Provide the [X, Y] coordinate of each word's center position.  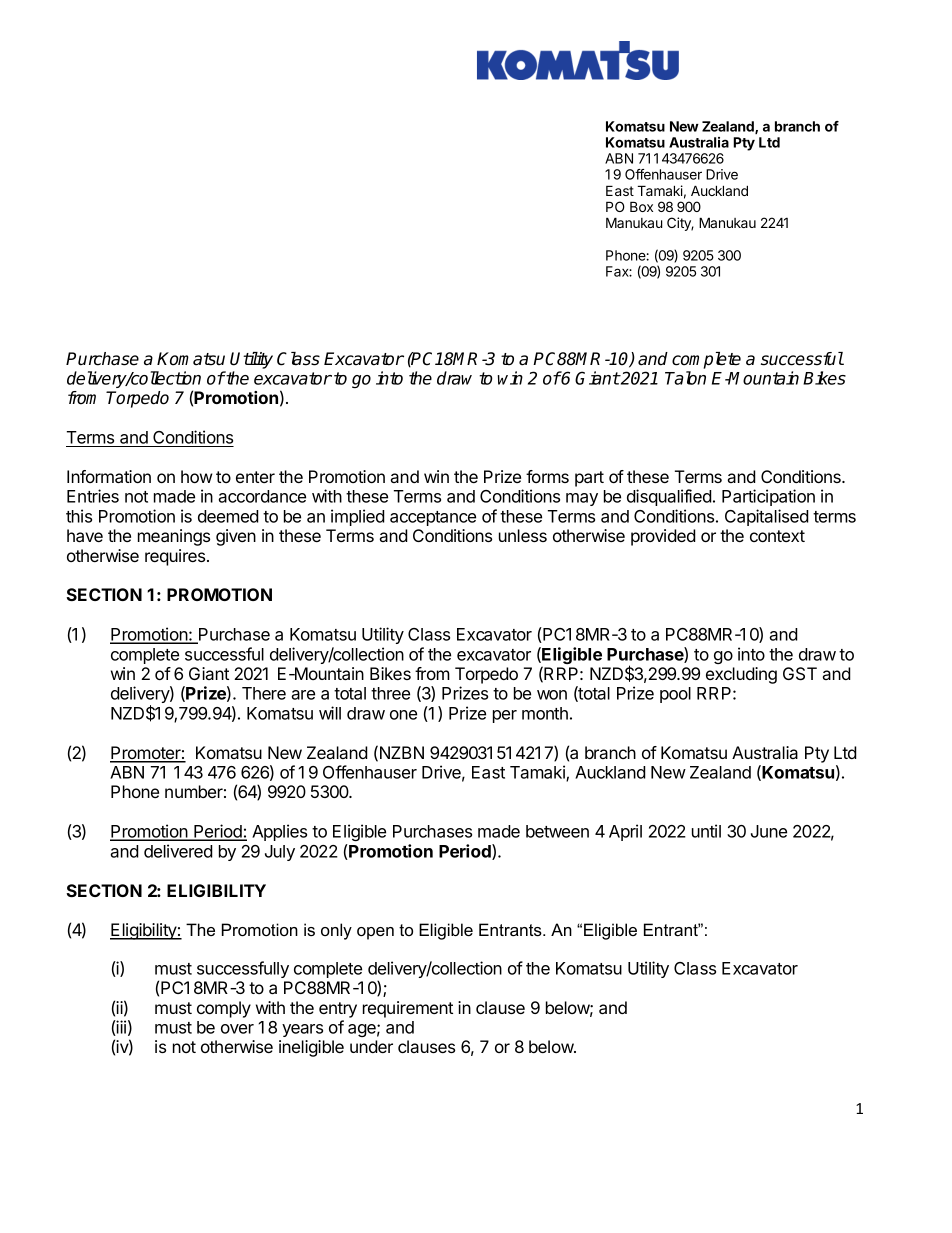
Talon [685, 378]
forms [547, 476]
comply [224, 1009]
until [706, 831]
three [390, 693]
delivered [178, 851]
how [197, 476]
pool [675, 695]
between [557, 831]
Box [641, 206]
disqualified [669, 497]
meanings [174, 537]
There [264, 693]
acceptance [433, 518]
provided [663, 537]
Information [109, 476]
